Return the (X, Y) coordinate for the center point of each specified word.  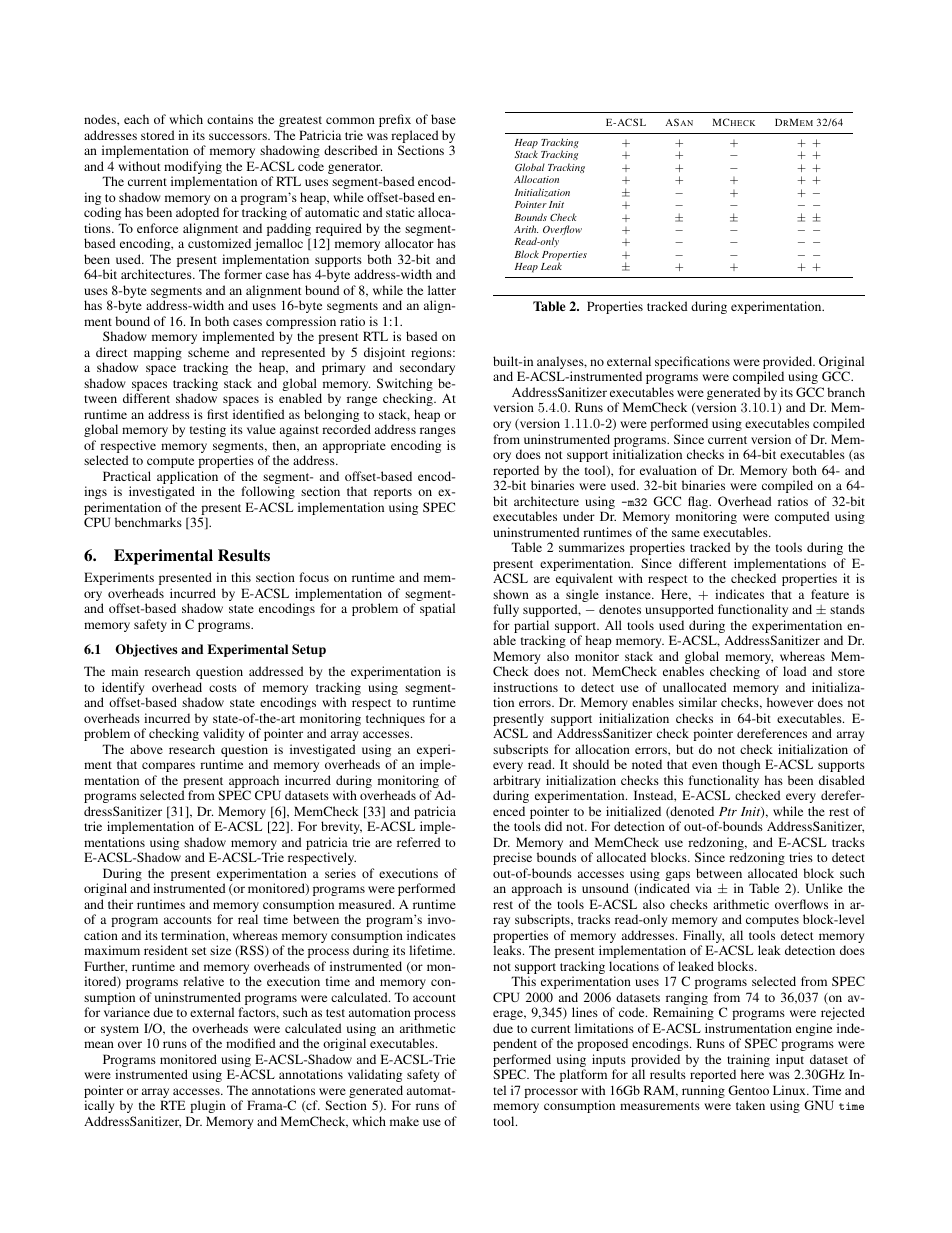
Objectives (146, 650)
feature (830, 594)
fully (506, 610)
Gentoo (748, 1090)
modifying (193, 169)
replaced (415, 136)
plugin (208, 1106)
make (404, 1121)
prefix (395, 120)
